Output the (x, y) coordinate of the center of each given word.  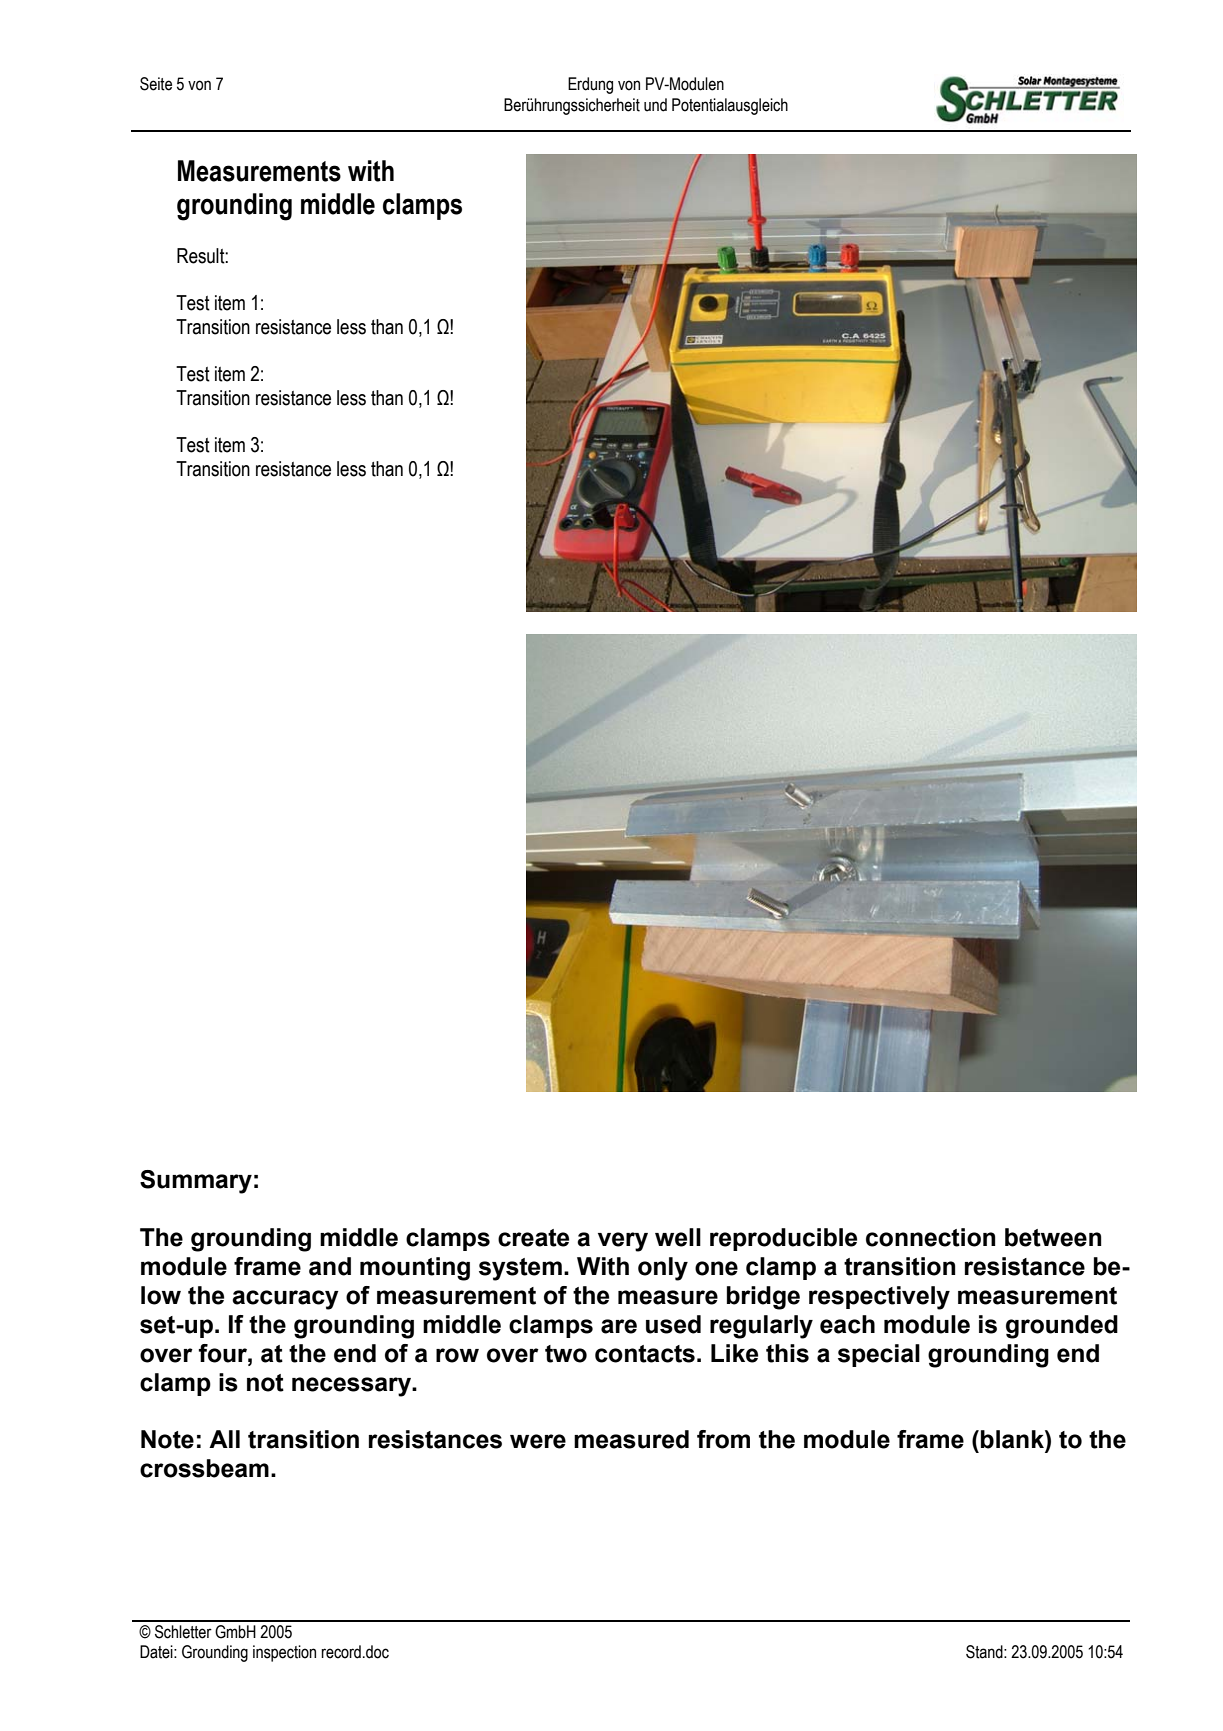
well (678, 1237)
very (623, 1242)
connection (931, 1237)
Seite (156, 84)
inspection (284, 1653)
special (879, 1355)
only (663, 1269)
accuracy (285, 1300)
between (1053, 1237)
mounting (415, 1269)
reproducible (783, 1239)
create (533, 1238)
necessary (352, 1387)
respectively (879, 1298)
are (619, 1326)
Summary (196, 1182)
